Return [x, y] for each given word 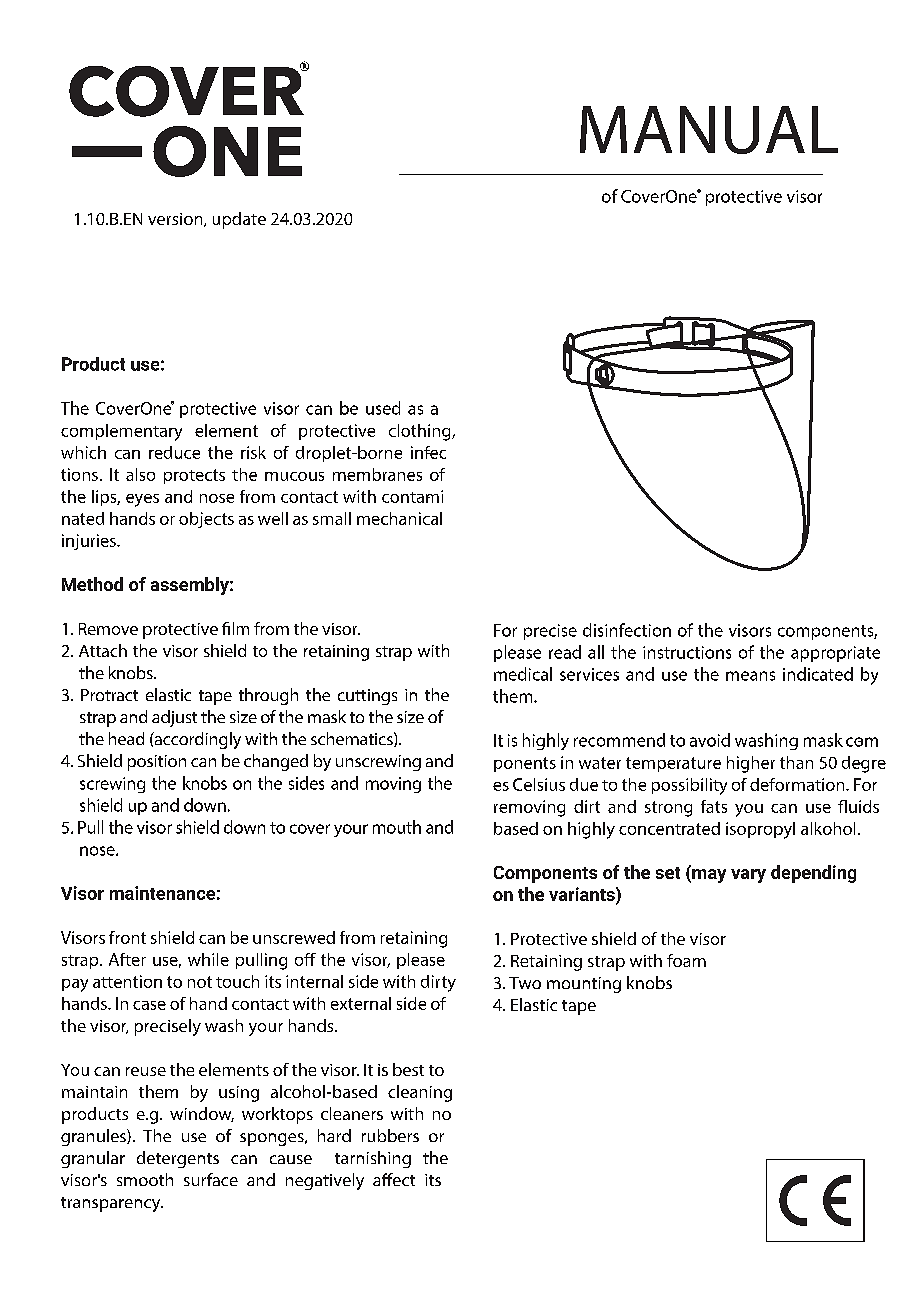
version [176, 220]
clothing [421, 432]
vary [748, 876]
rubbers [390, 1135]
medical [523, 674]
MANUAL [709, 130]
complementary [121, 432]
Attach [103, 650]
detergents [178, 1159]
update [239, 220]
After [127, 959]
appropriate [835, 654]
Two [525, 983]
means [750, 676]
